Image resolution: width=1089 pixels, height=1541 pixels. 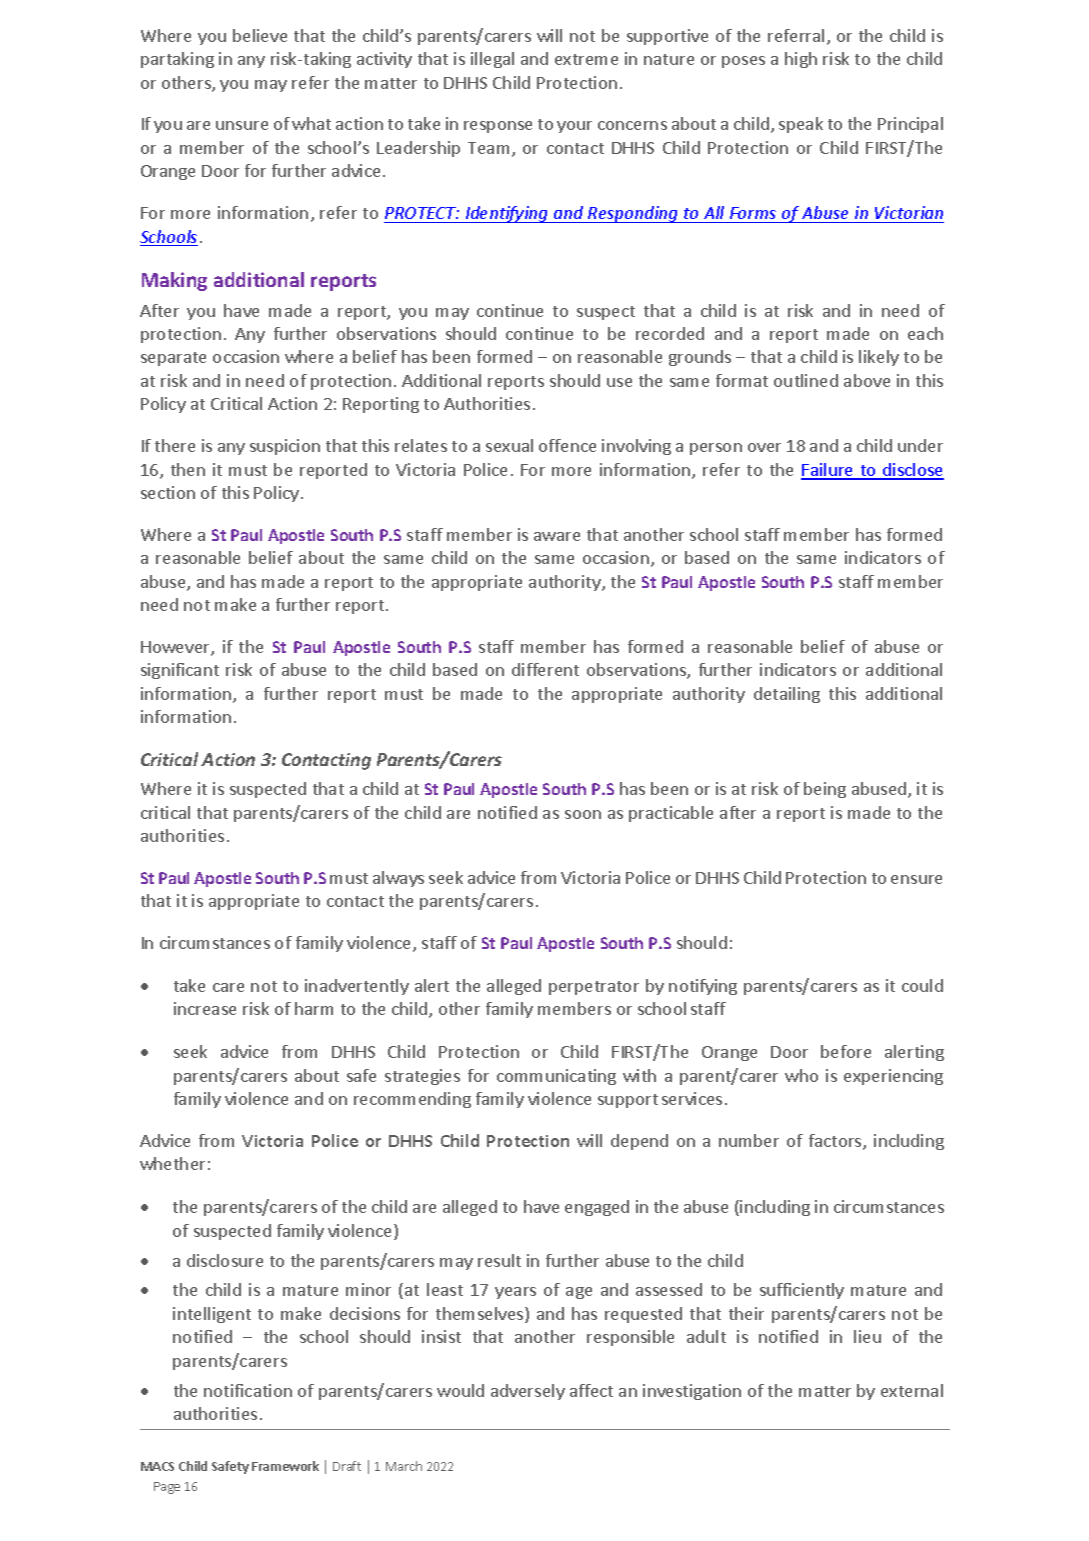 What do you see at coordinates (260, 35) in the image?
I see `believe` at bounding box center [260, 35].
